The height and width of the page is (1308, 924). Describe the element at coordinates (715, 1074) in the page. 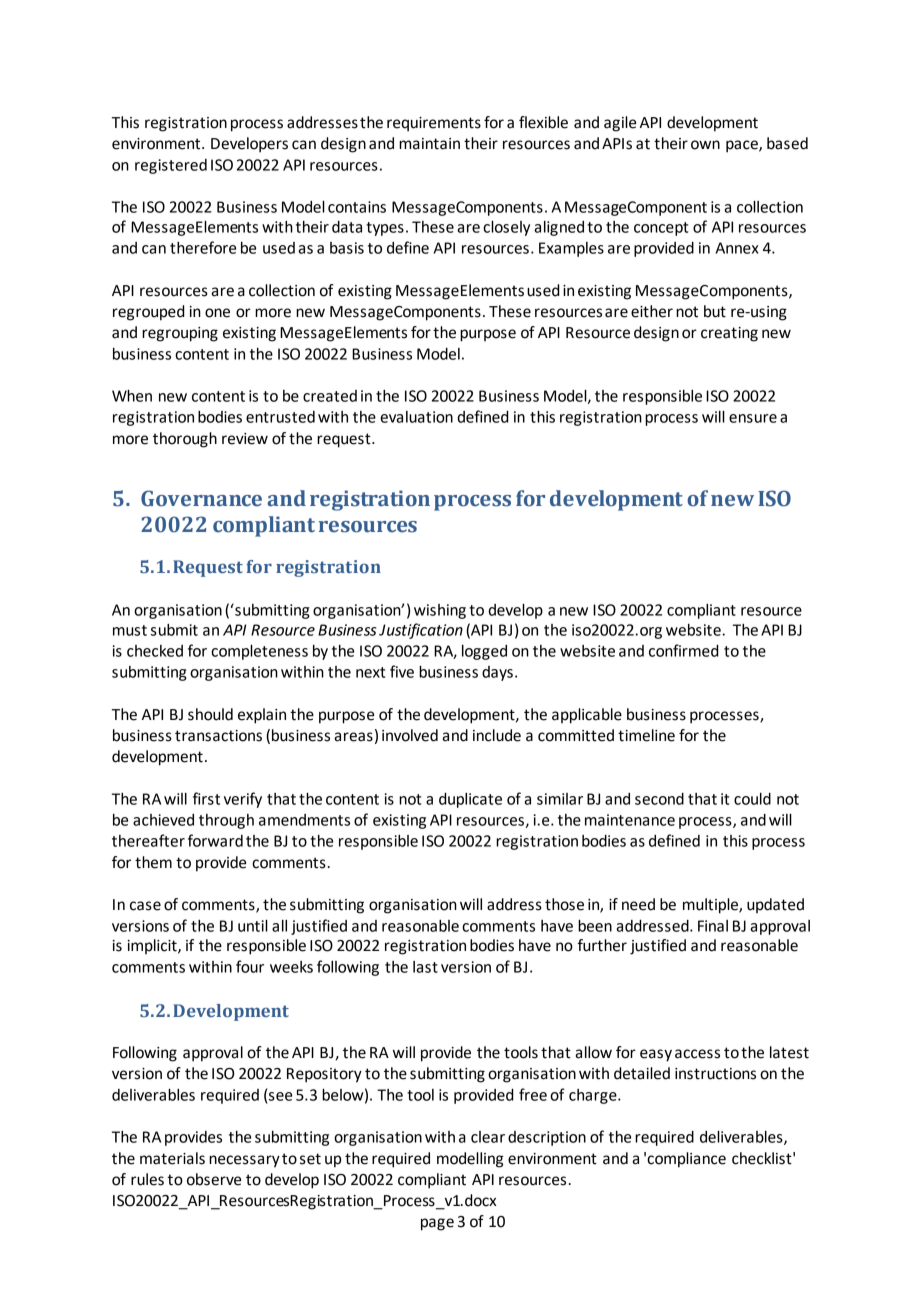

I see `instructions` at that location.
